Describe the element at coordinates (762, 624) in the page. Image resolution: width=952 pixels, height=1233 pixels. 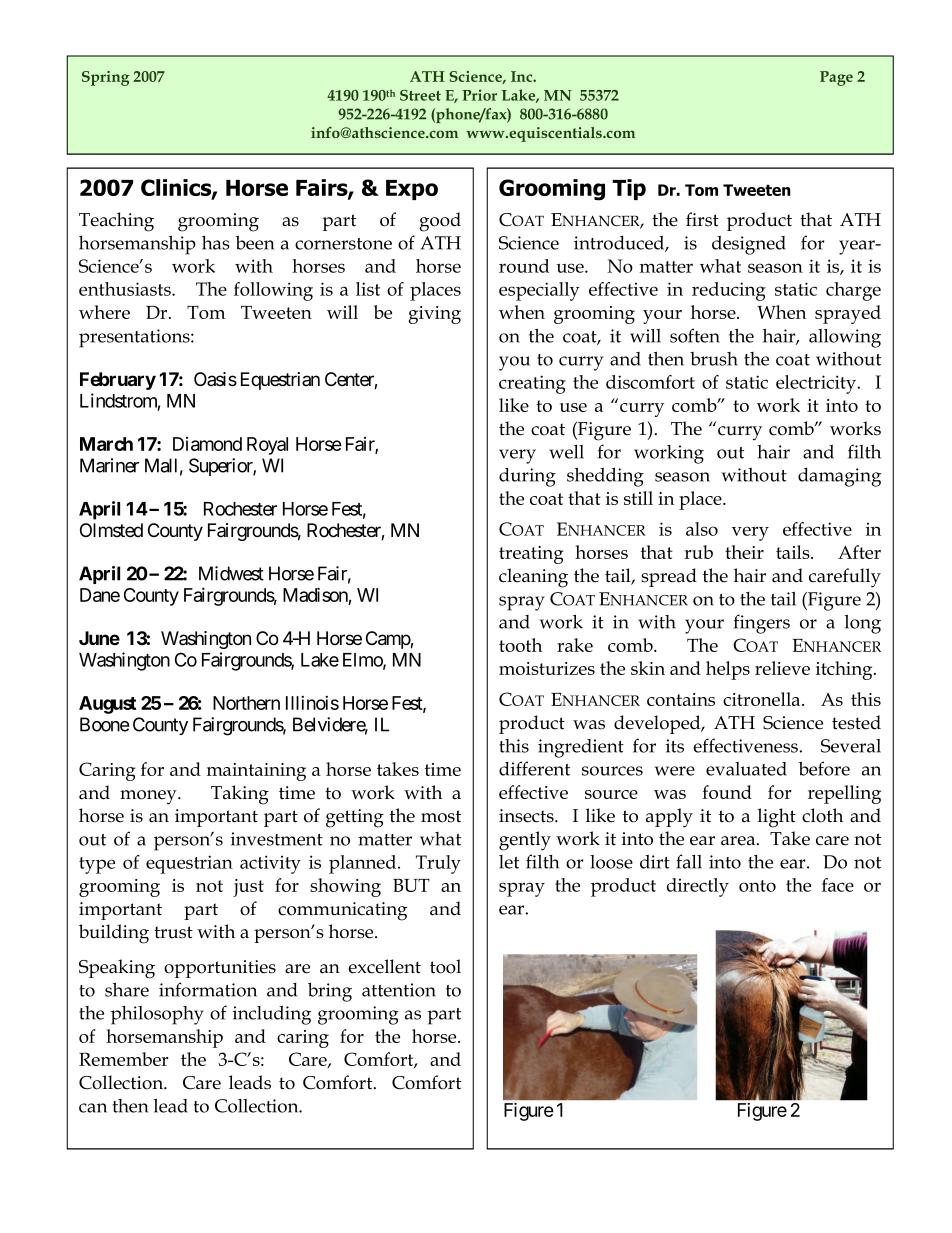
I see `fingers` at that location.
